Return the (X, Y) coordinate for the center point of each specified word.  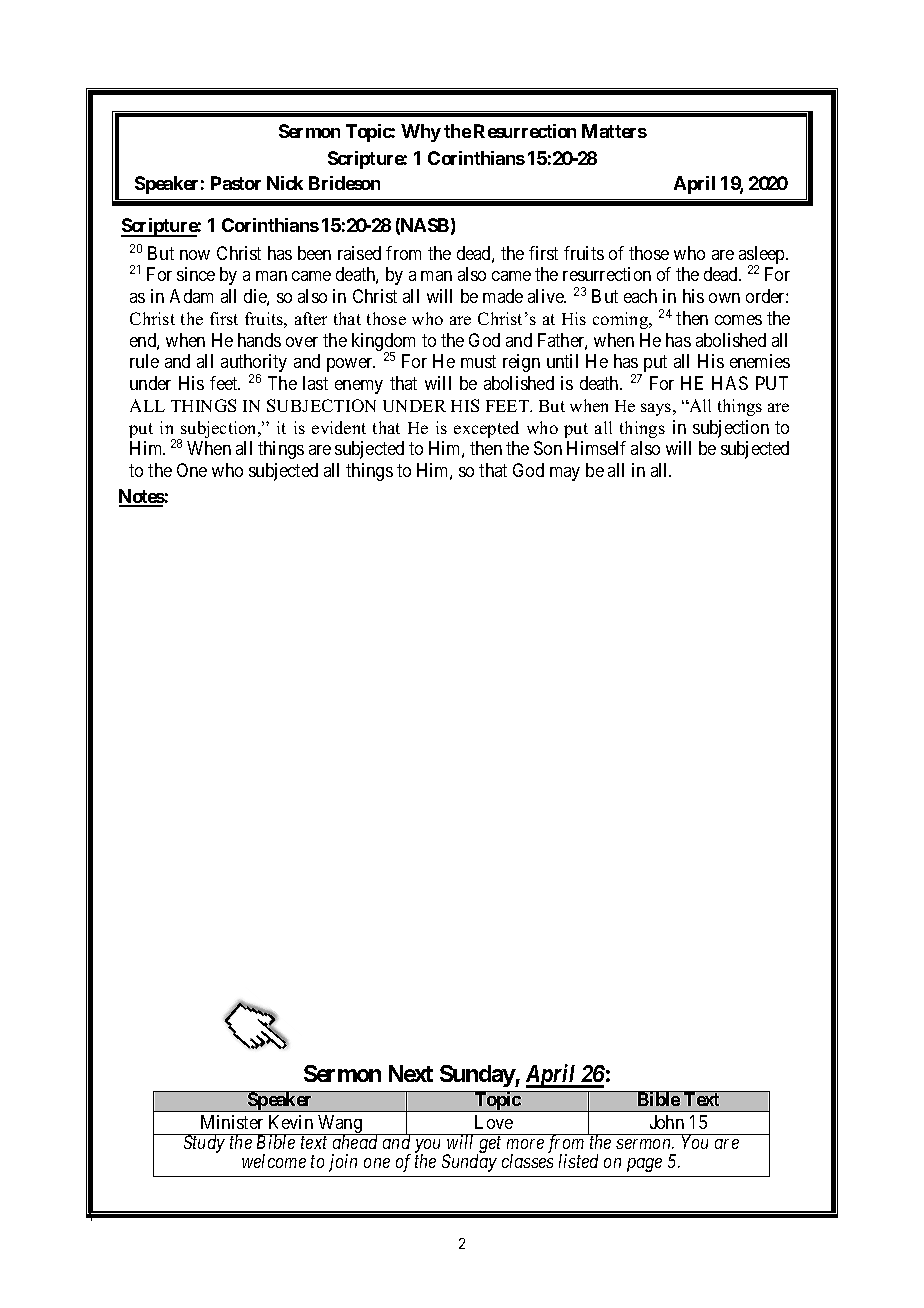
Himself (596, 448)
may (565, 474)
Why (421, 133)
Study (204, 1143)
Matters (614, 131)
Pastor (236, 183)
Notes (142, 497)
